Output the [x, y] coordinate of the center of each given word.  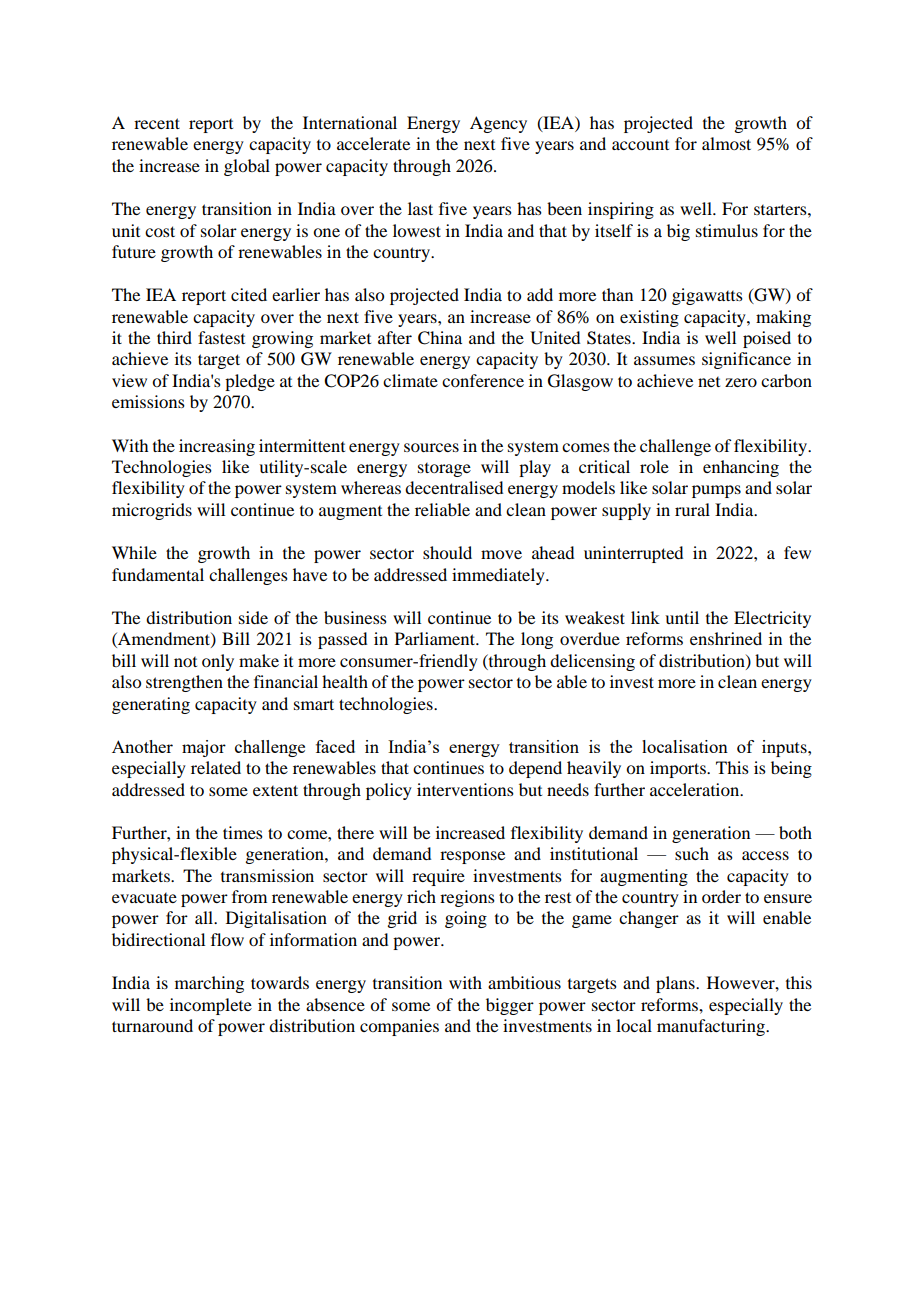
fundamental [158, 574]
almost [726, 143]
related [216, 767]
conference [483, 380]
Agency [498, 124]
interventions [465, 789]
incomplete [211, 1006]
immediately [499, 576]
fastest [221, 337]
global [247, 167]
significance [746, 360]
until [682, 617]
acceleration [696, 789]
